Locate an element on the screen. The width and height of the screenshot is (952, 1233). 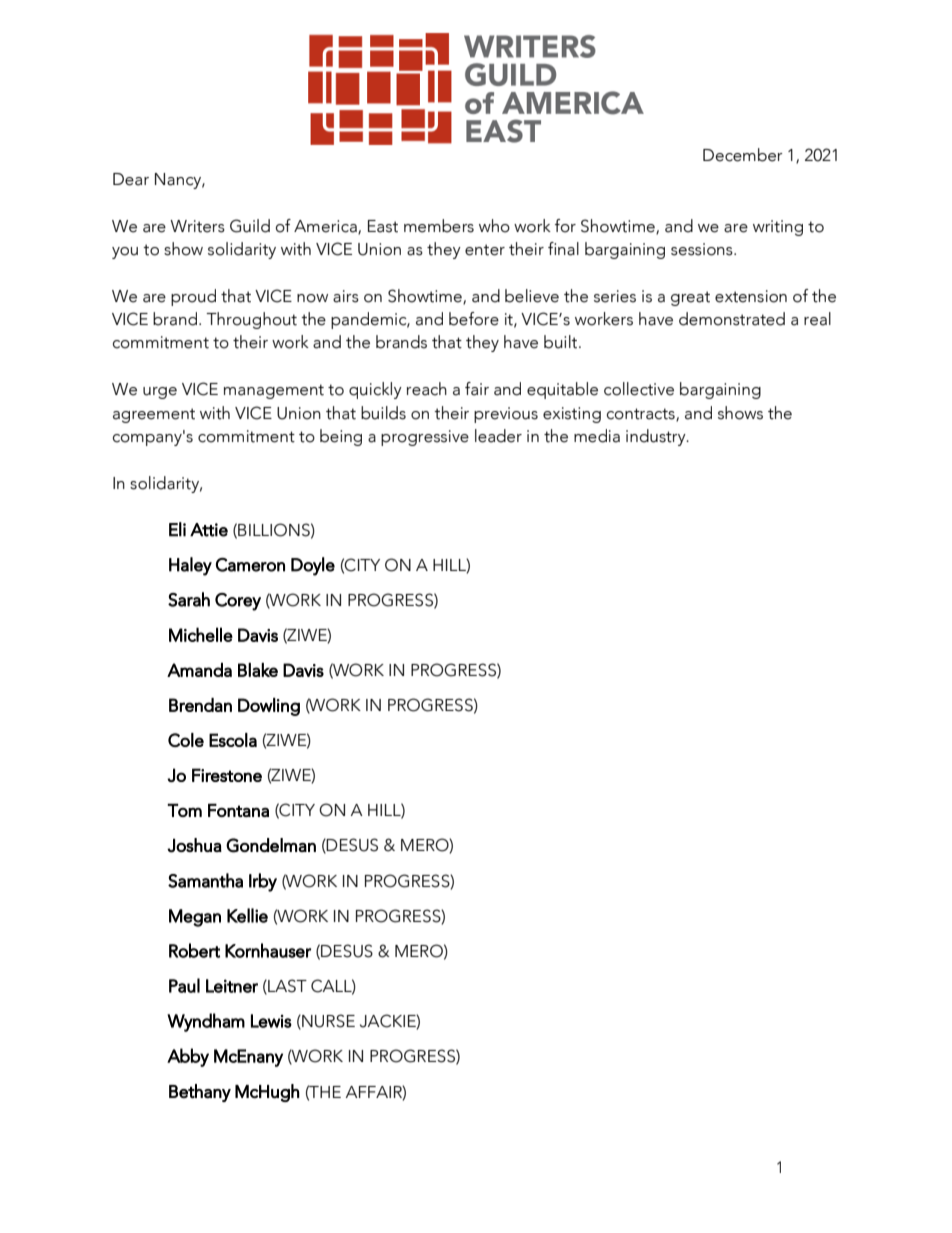
December is located at coordinates (743, 155).
